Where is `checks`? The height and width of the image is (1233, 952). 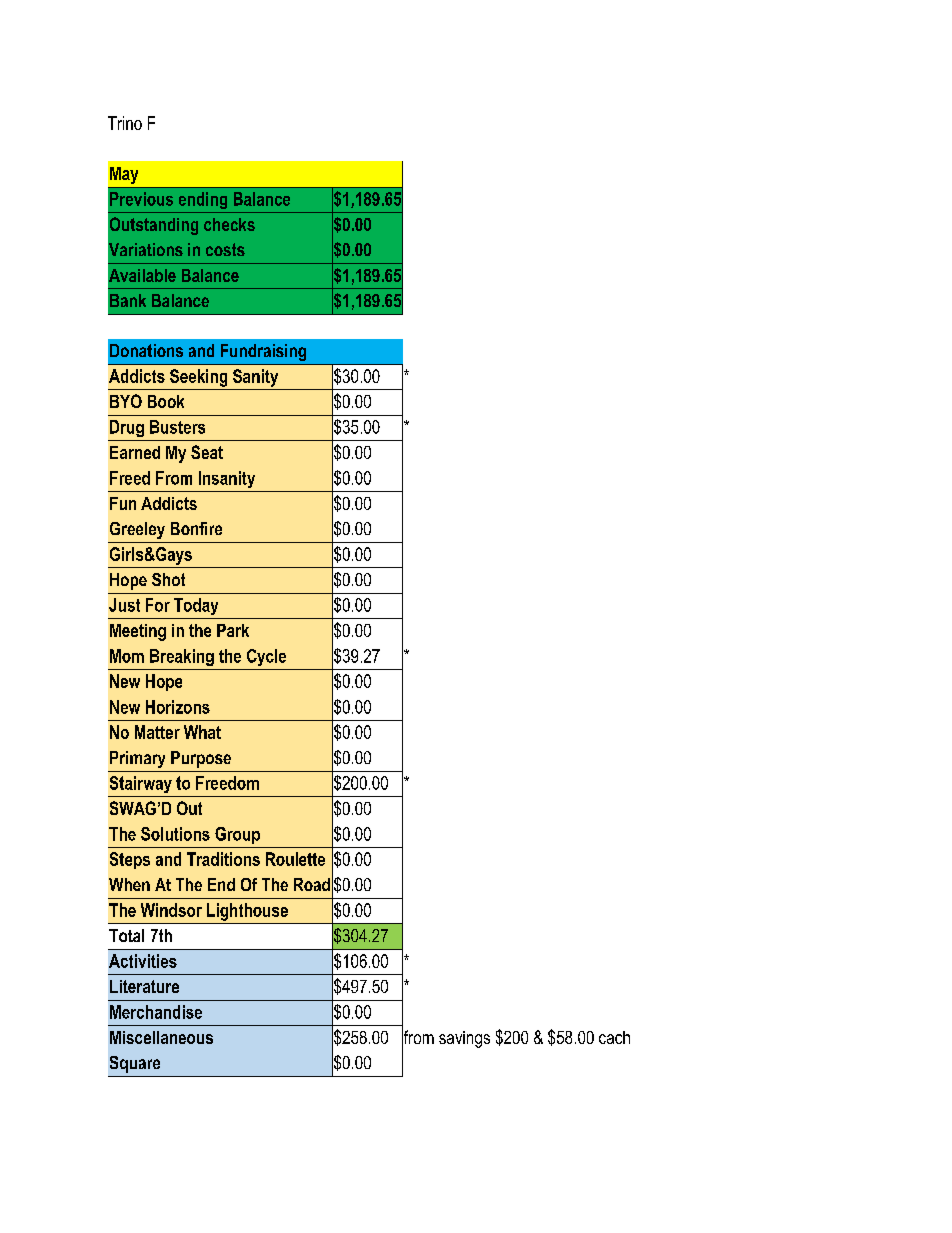
checks is located at coordinates (229, 224).
